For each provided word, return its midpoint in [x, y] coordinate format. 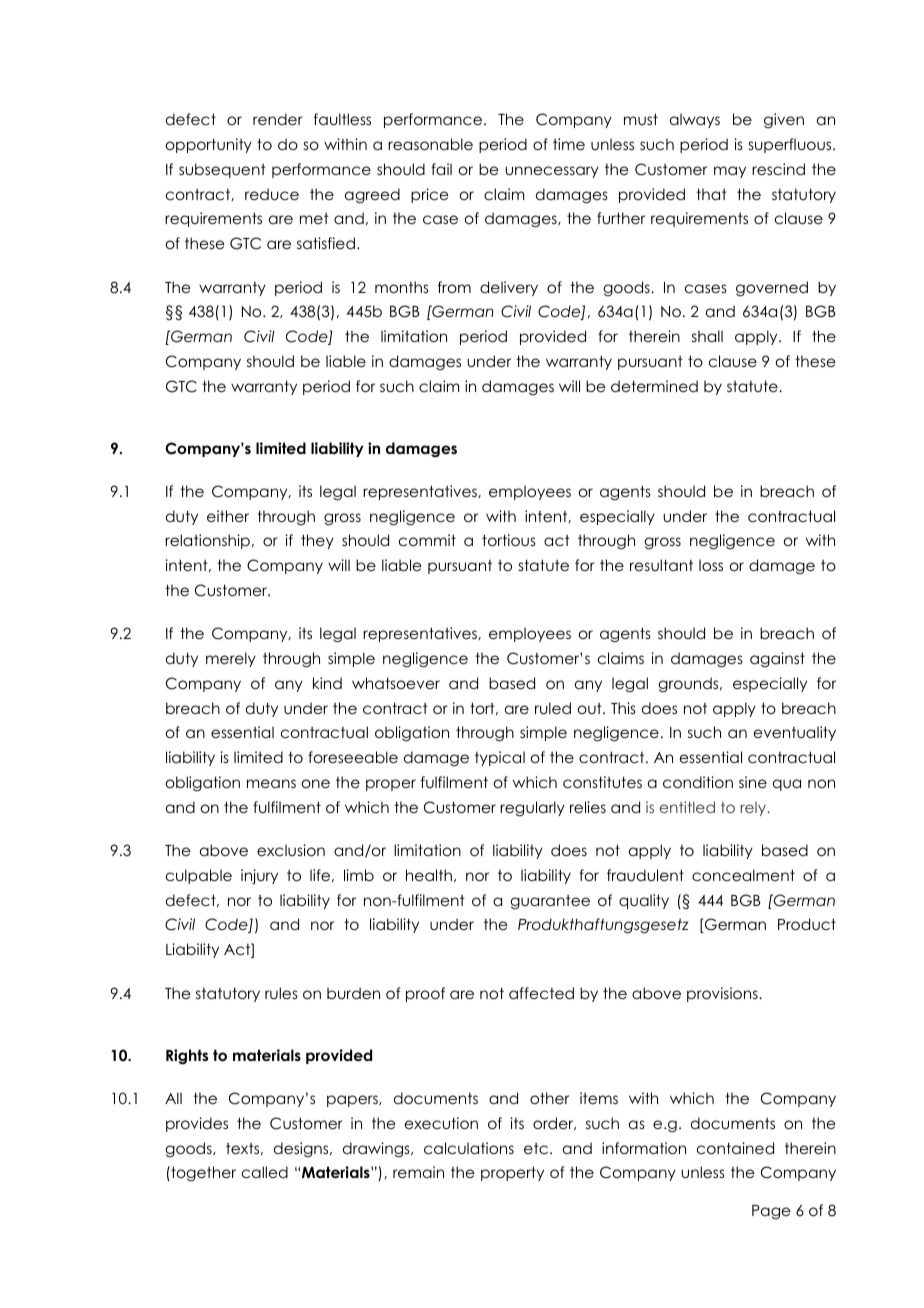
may [730, 172]
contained [735, 1148]
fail [441, 169]
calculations [469, 1148]
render [278, 119]
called [265, 1172]
